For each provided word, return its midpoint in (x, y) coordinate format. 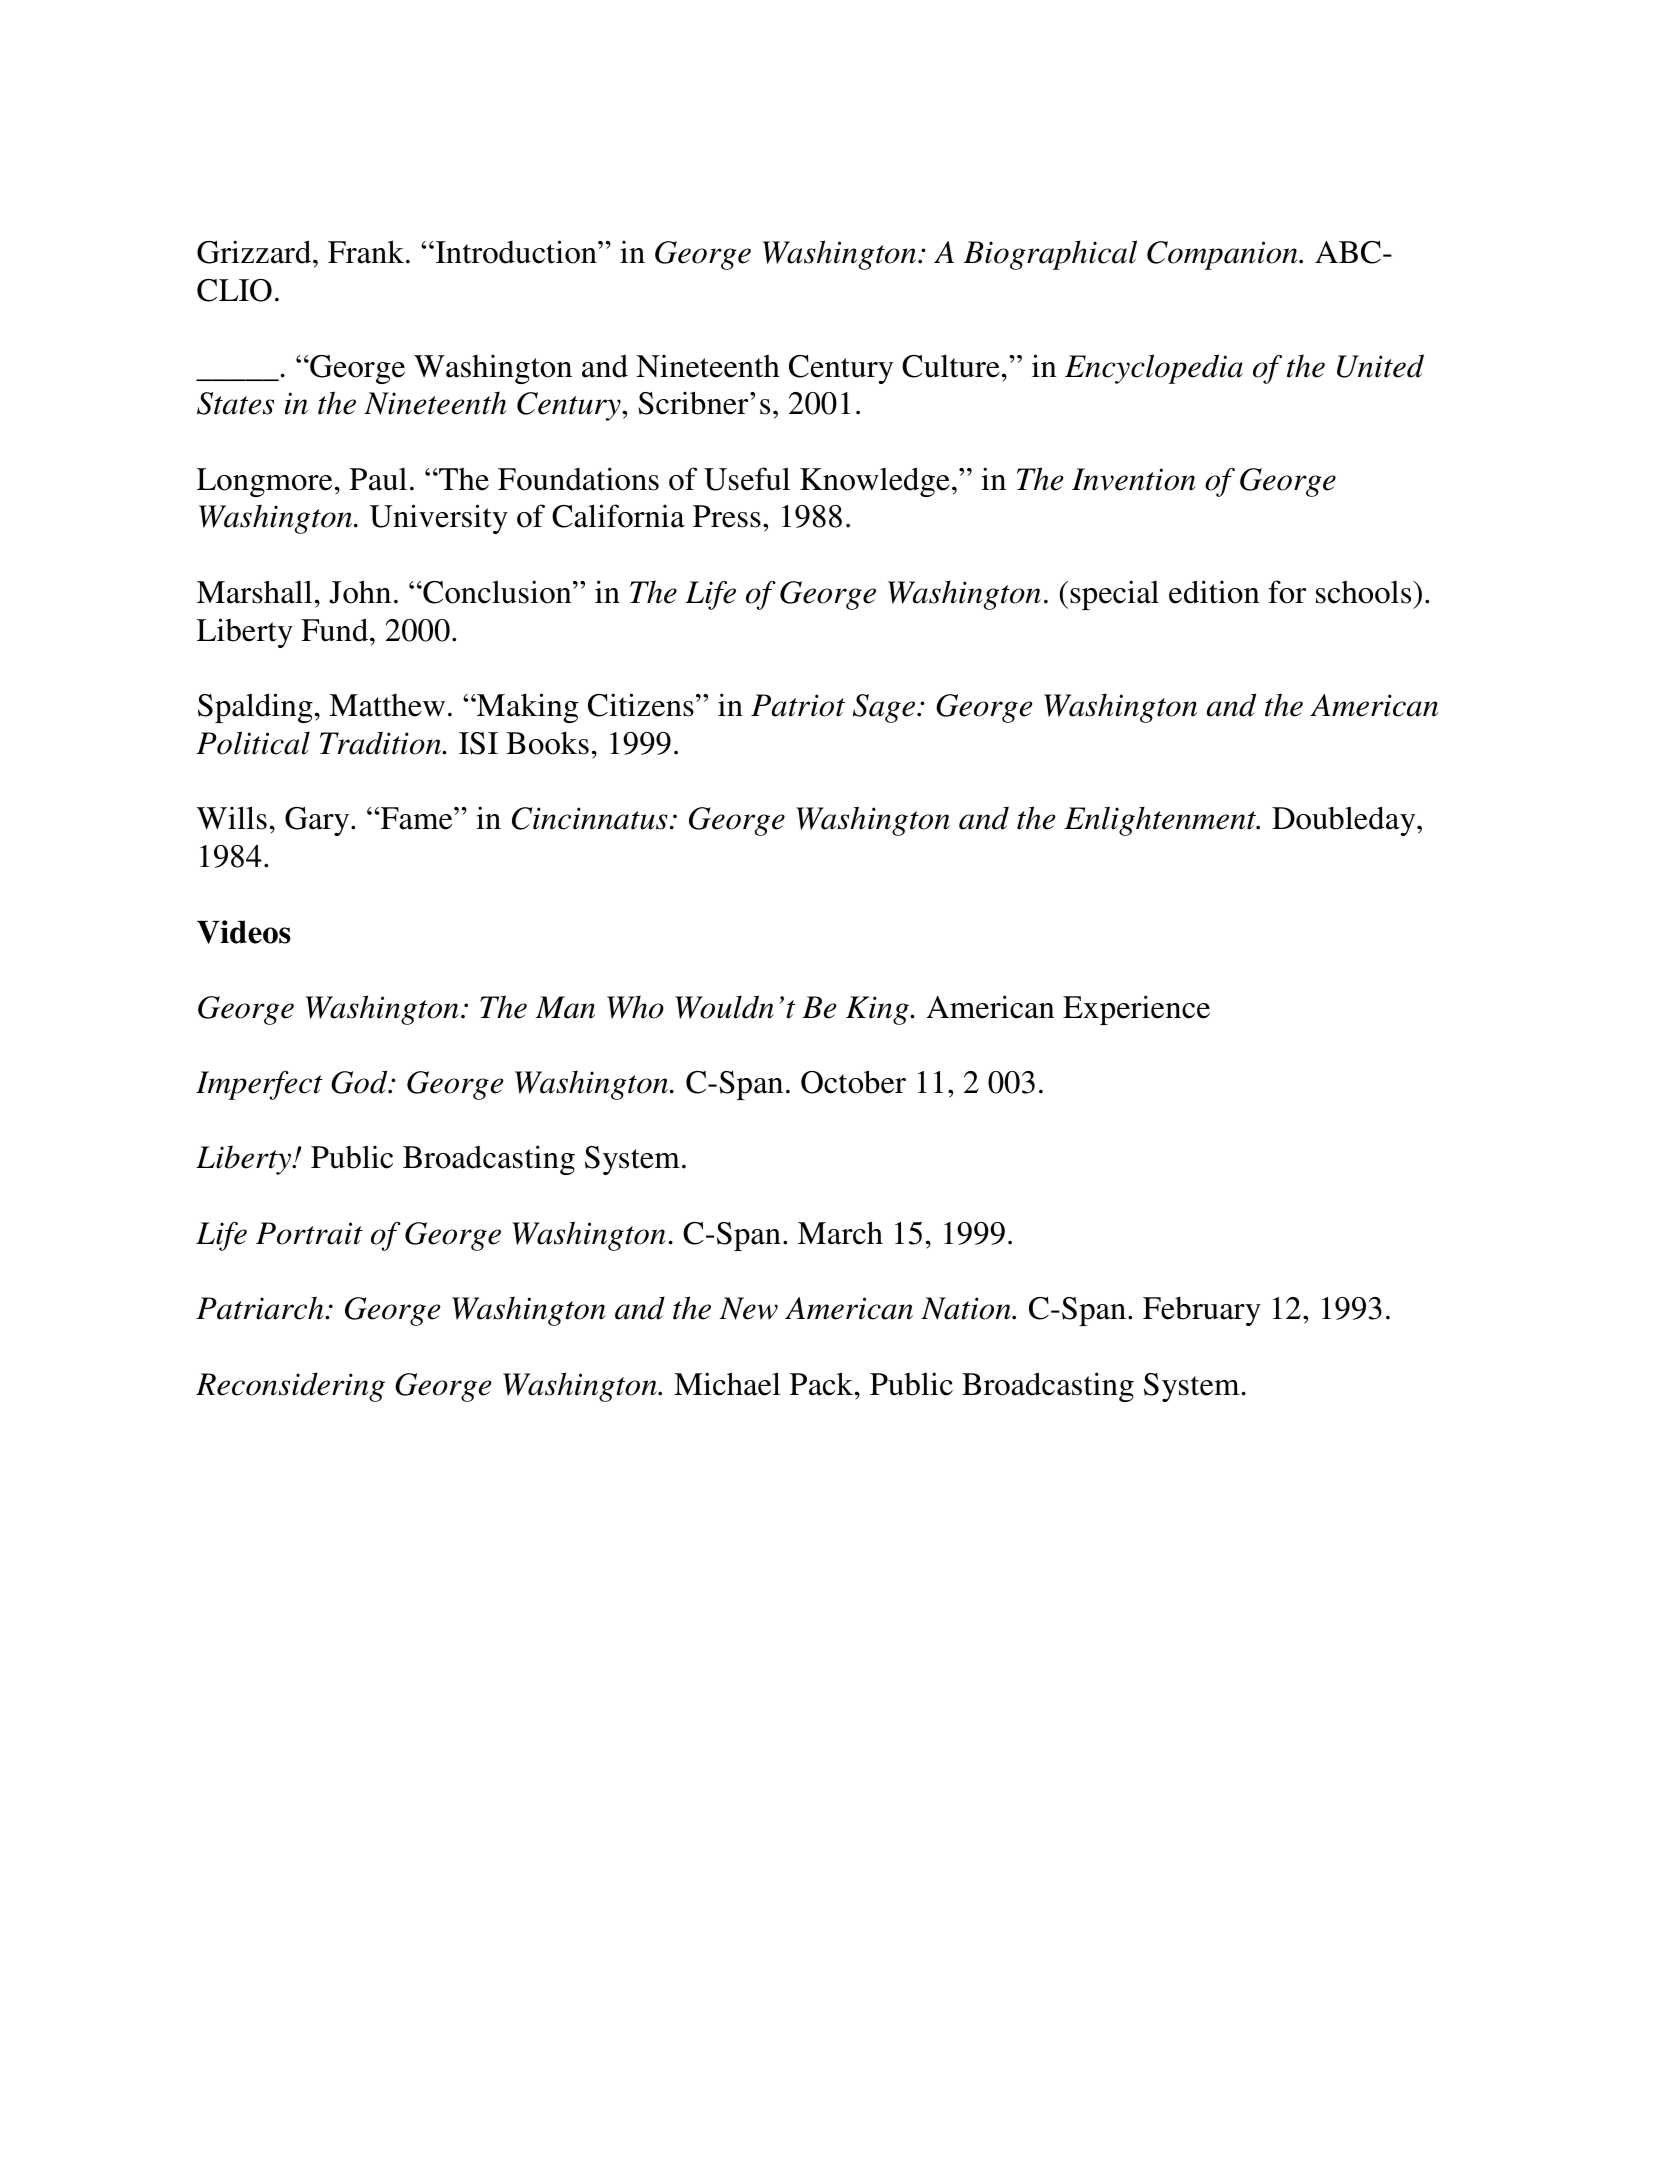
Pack (823, 1384)
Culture (951, 366)
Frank (367, 252)
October (853, 1082)
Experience (1136, 1010)
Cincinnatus (590, 818)
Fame (417, 818)
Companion (1223, 255)
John (360, 592)
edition (1214, 592)
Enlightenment (1161, 821)
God (360, 1082)
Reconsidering (290, 1387)
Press (727, 516)
